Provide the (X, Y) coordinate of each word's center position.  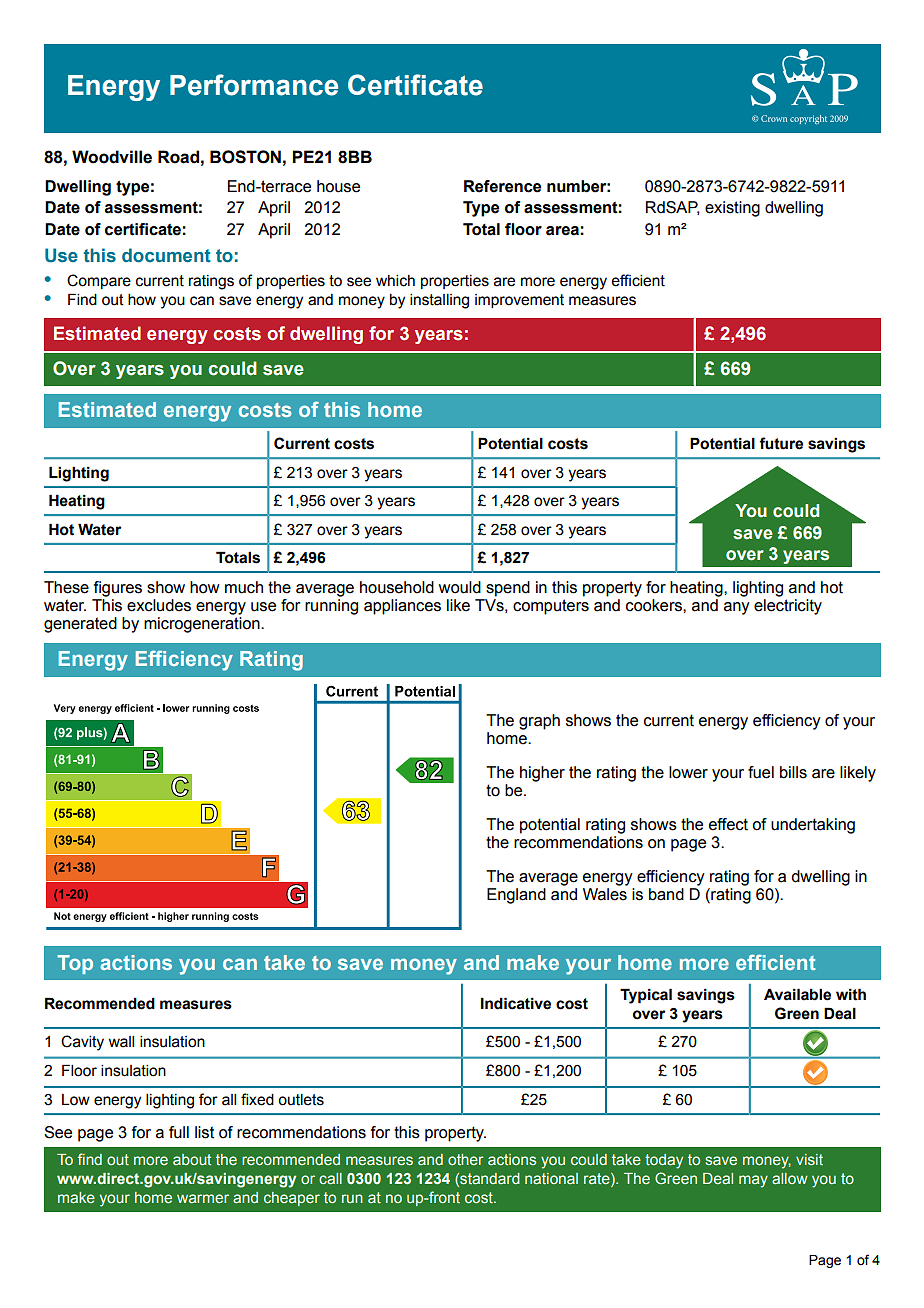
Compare (99, 281)
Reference (502, 186)
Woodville (112, 157)
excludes (159, 605)
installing (439, 301)
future (781, 443)
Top (75, 964)
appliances (402, 607)
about (192, 1159)
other (466, 1159)
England (516, 896)
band (666, 894)
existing (732, 209)
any (737, 608)
